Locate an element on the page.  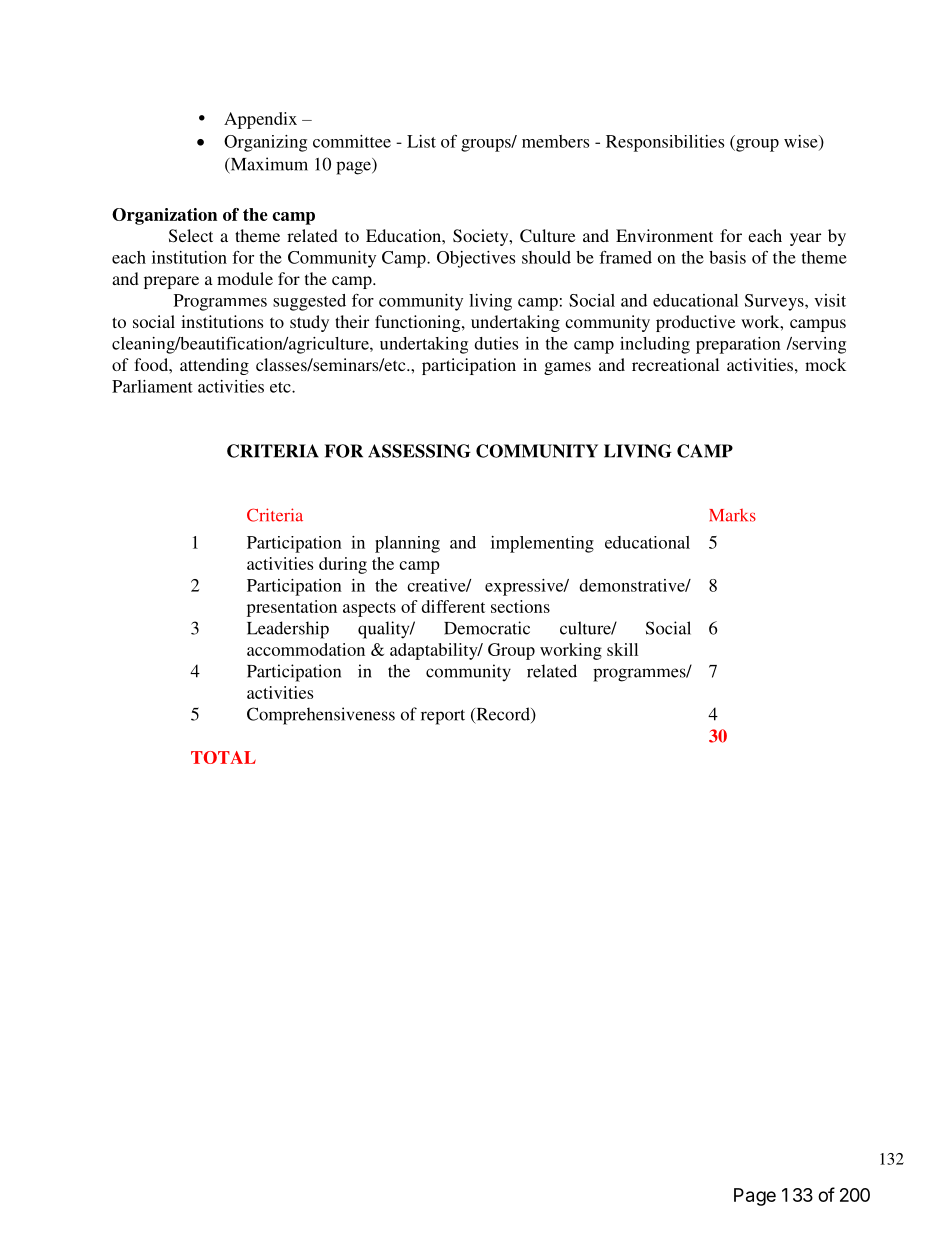
implementing is located at coordinates (542, 544).
